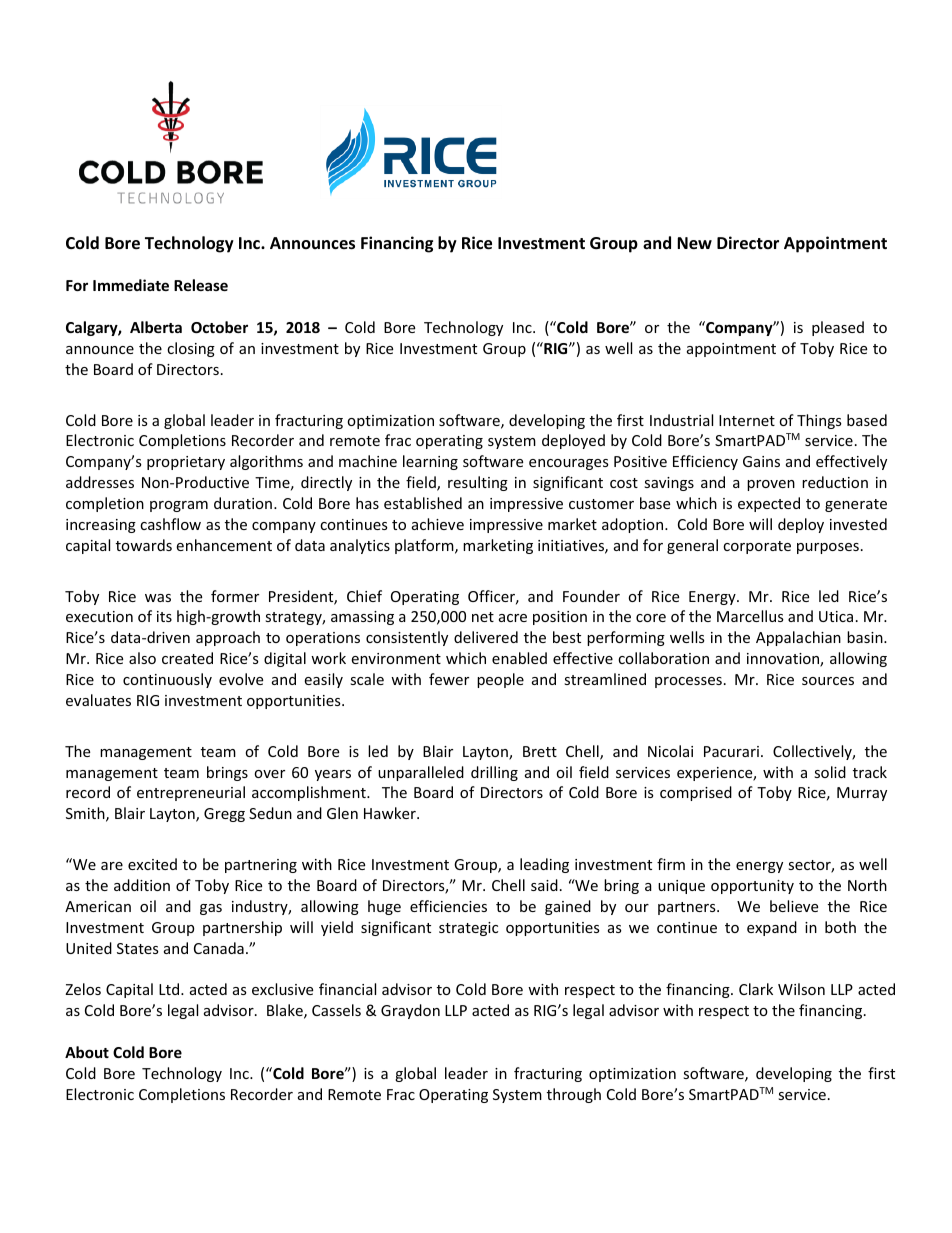 The image size is (952, 1233). Describe the element at coordinates (694, 243) in the image. I see `New` at that location.
